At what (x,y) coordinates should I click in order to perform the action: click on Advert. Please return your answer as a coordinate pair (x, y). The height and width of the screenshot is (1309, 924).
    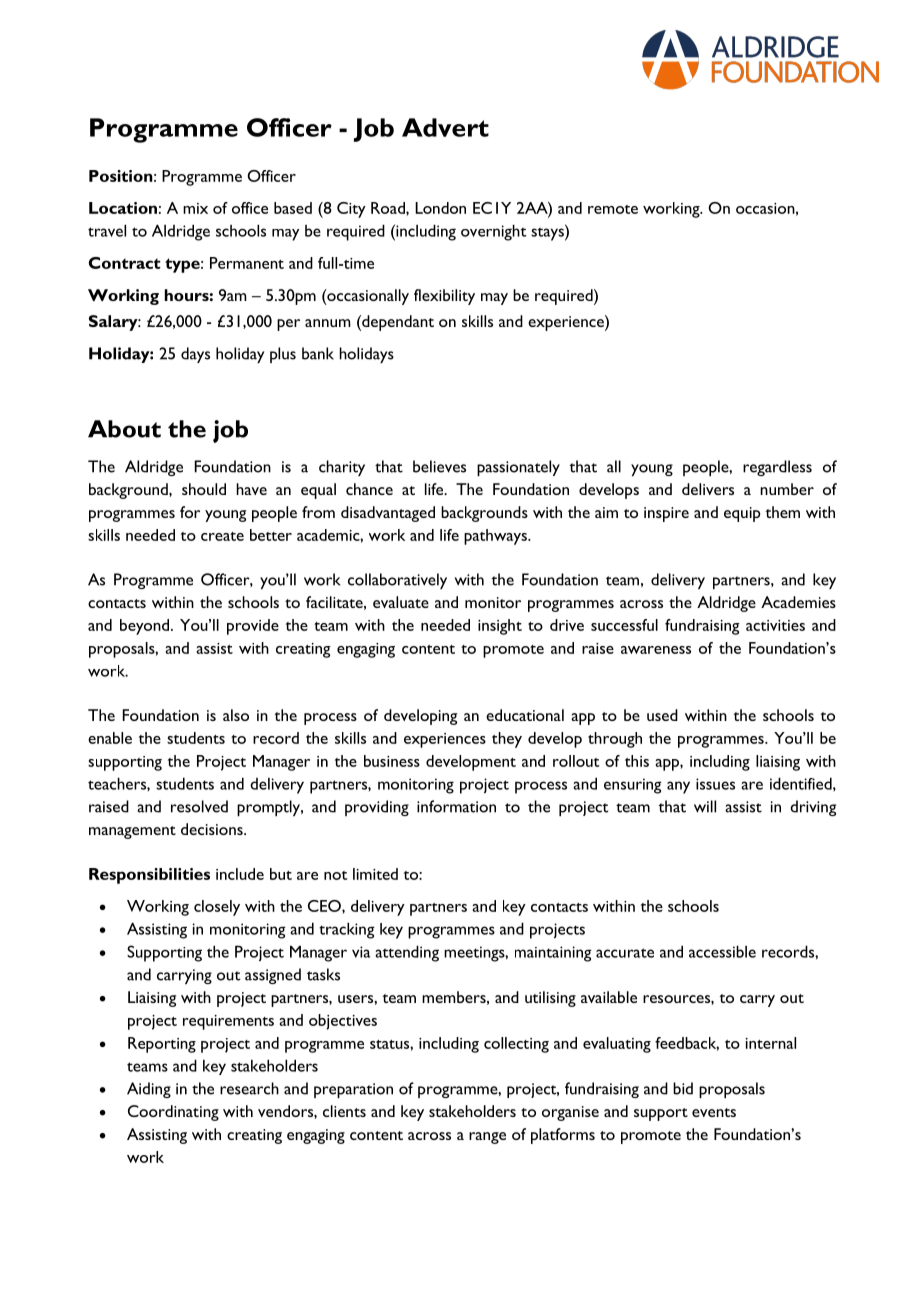
    Looking at the image, I should click on (445, 127).
